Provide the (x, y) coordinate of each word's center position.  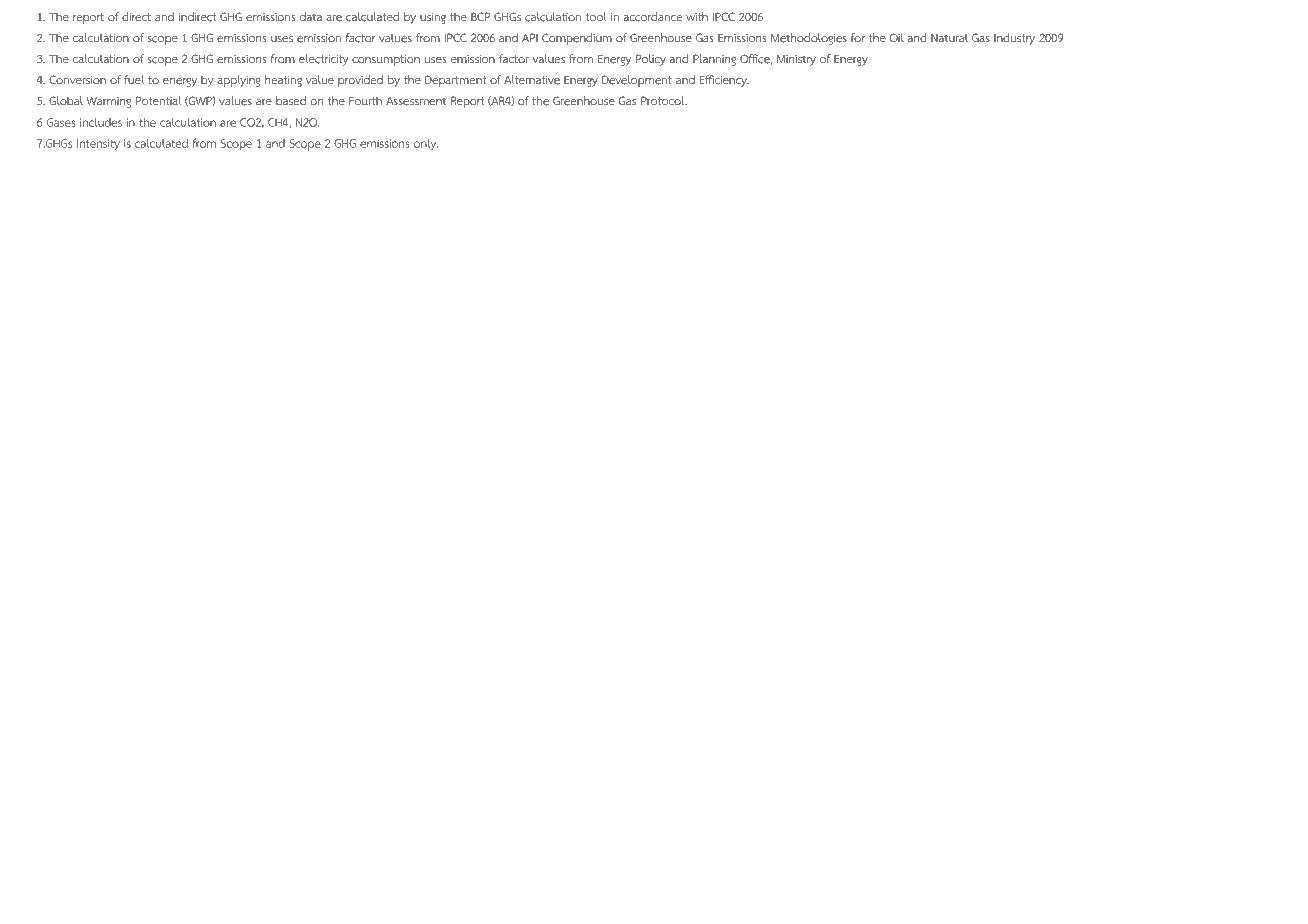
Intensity (98, 144)
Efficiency (724, 81)
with (697, 17)
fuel (134, 80)
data (311, 17)
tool (596, 17)
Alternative (532, 80)
